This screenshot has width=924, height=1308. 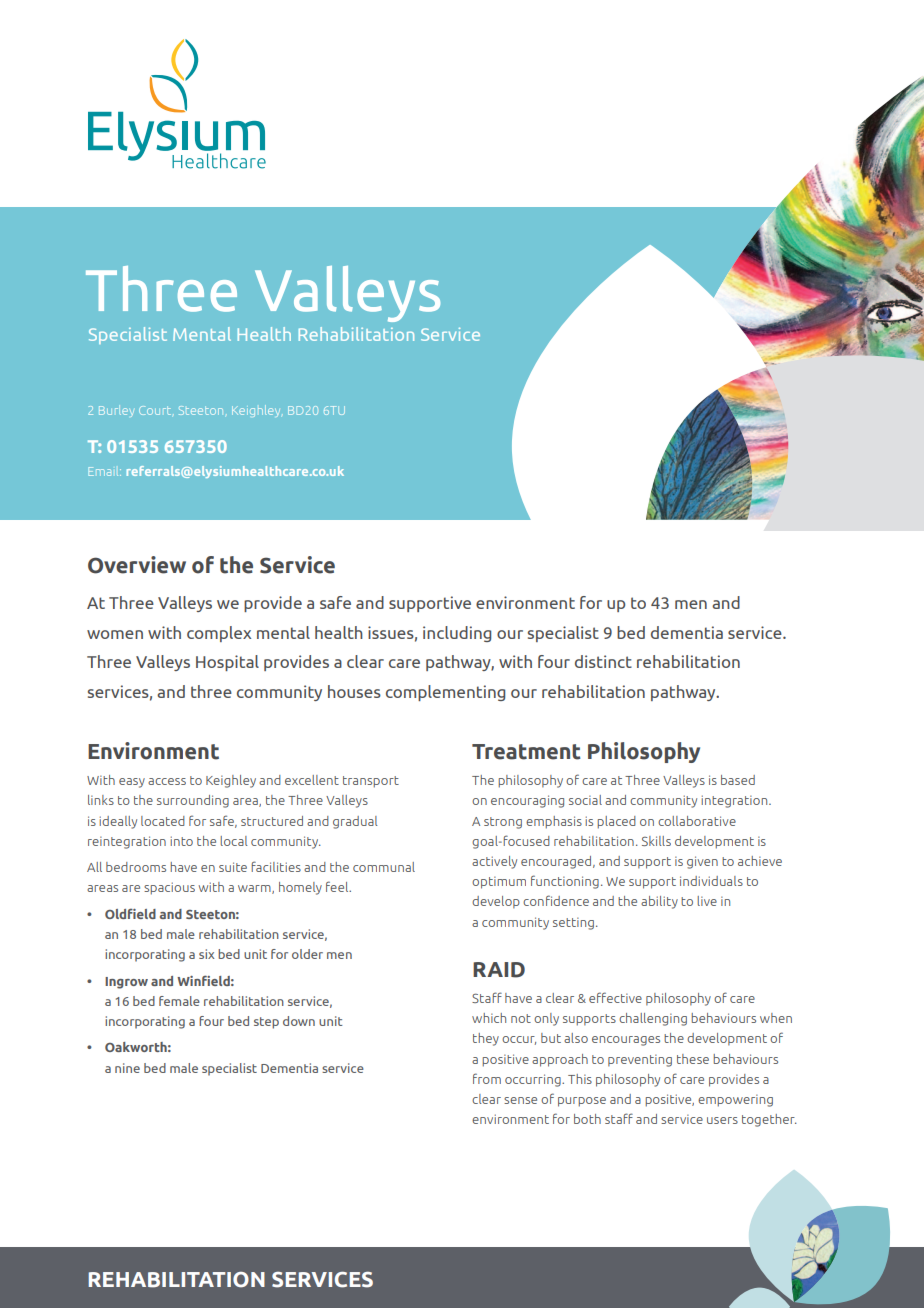 What do you see at coordinates (116, 411) in the screenshot?
I see `Burley` at bounding box center [116, 411].
